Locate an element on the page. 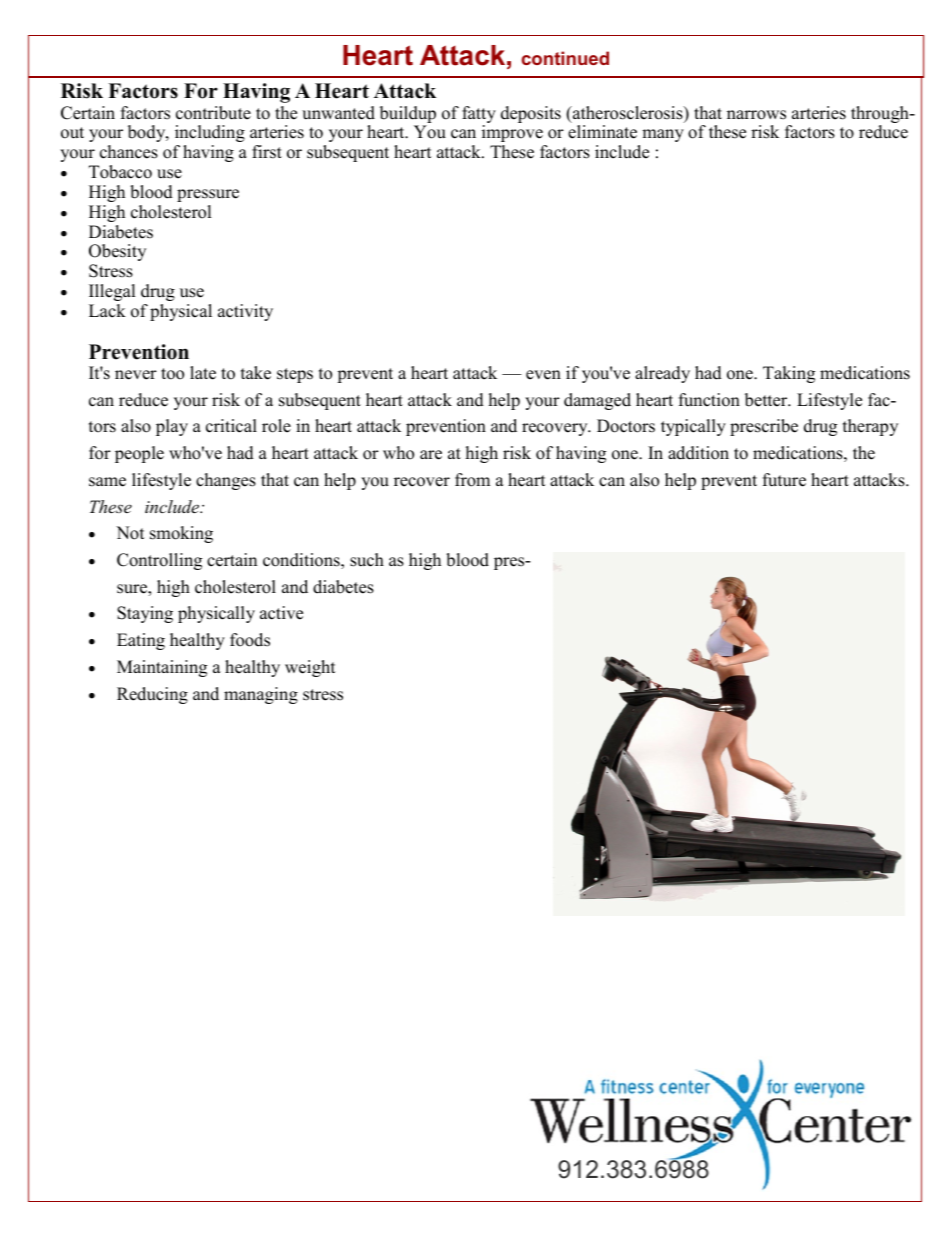 The image size is (952, 1233). narrows is located at coordinates (756, 115).
